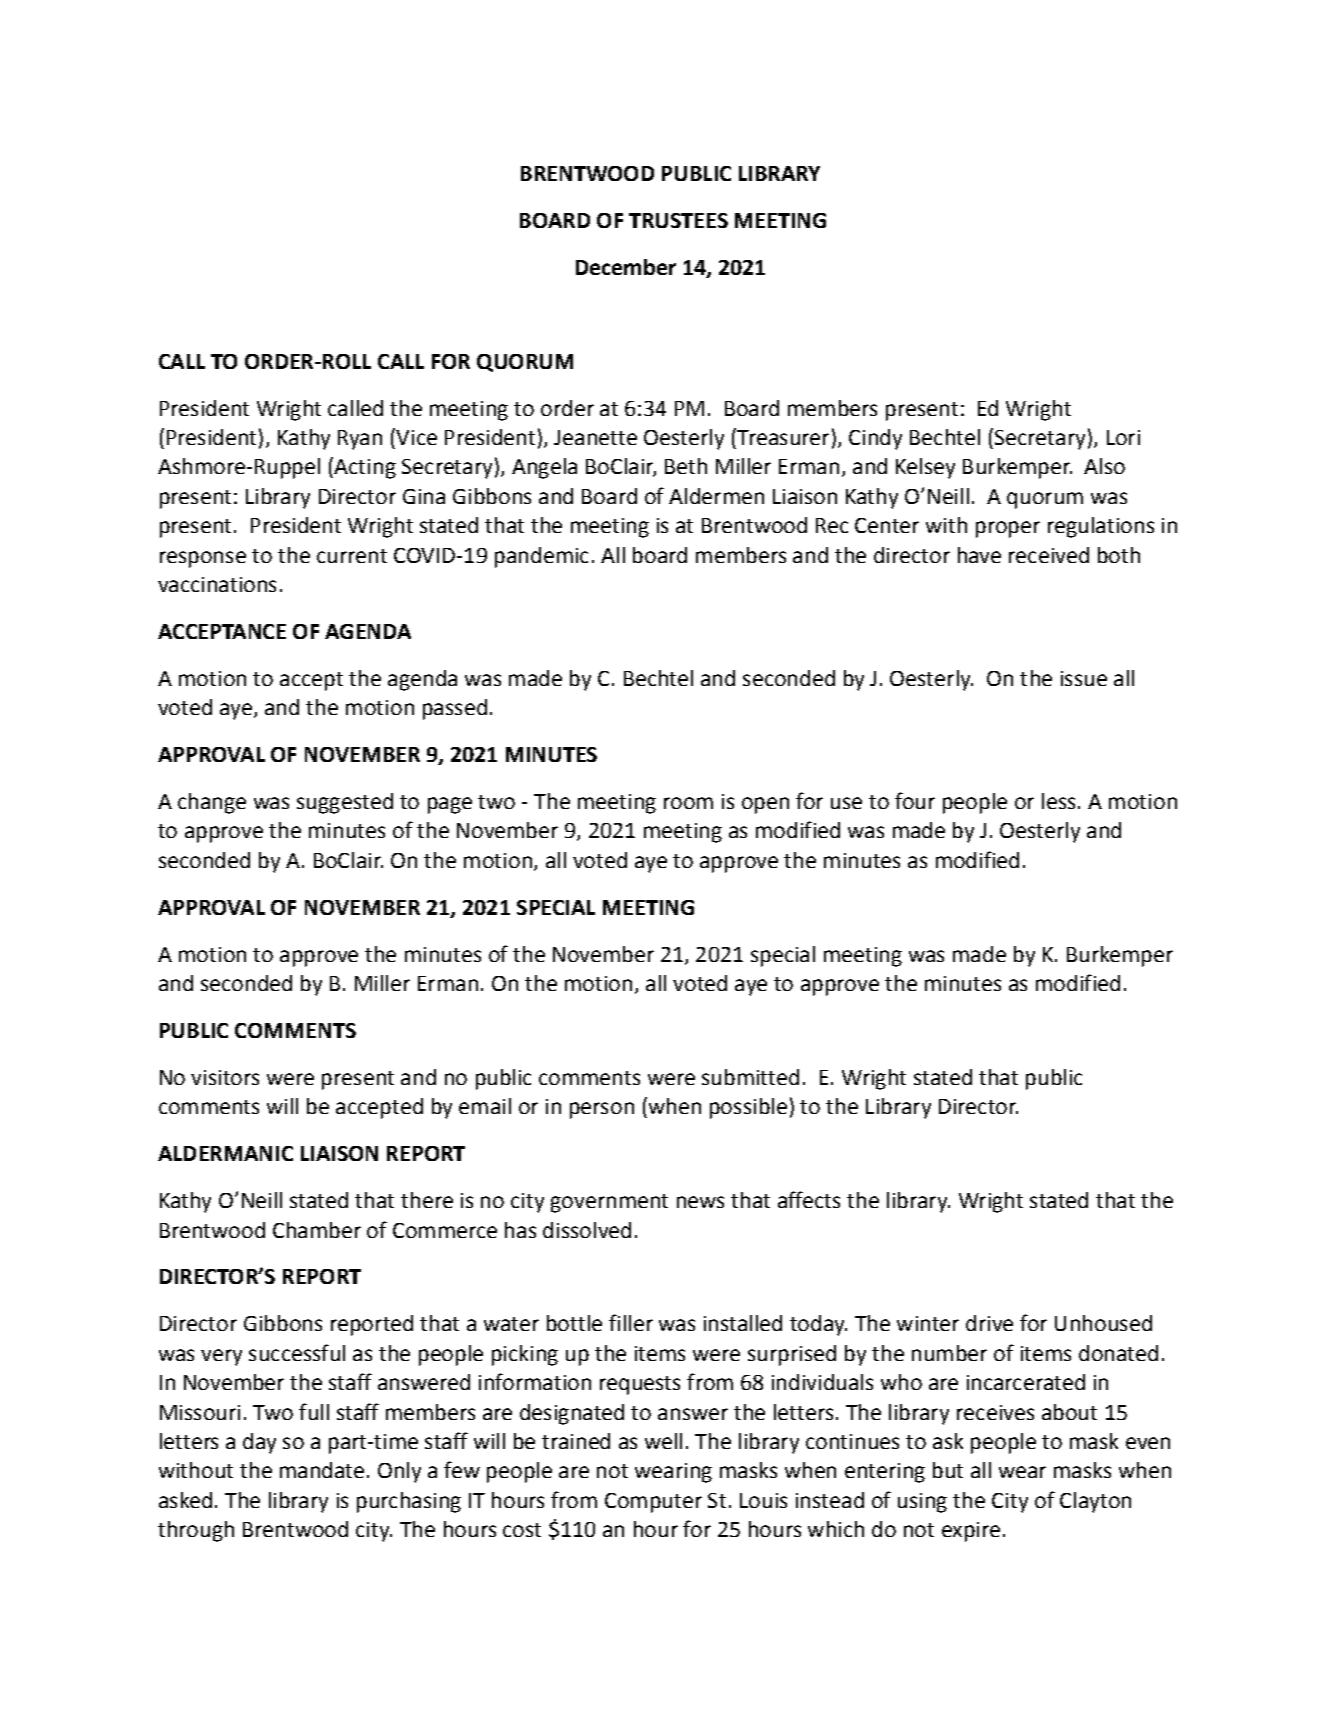  What do you see at coordinates (716, 496) in the page?
I see `Aldermen` at bounding box center [716, 496].
